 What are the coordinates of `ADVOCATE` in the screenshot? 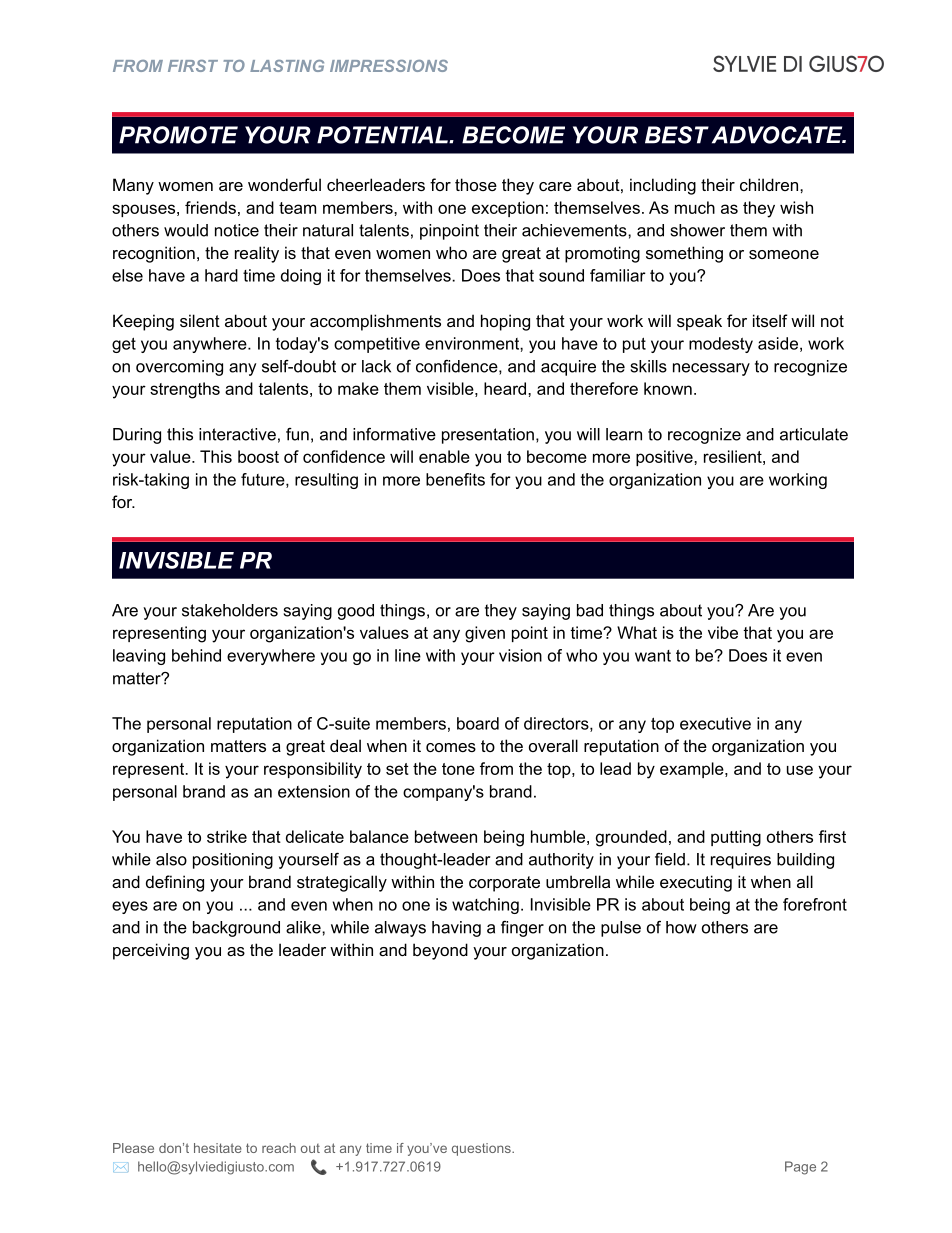 It's located at (778, 135).
